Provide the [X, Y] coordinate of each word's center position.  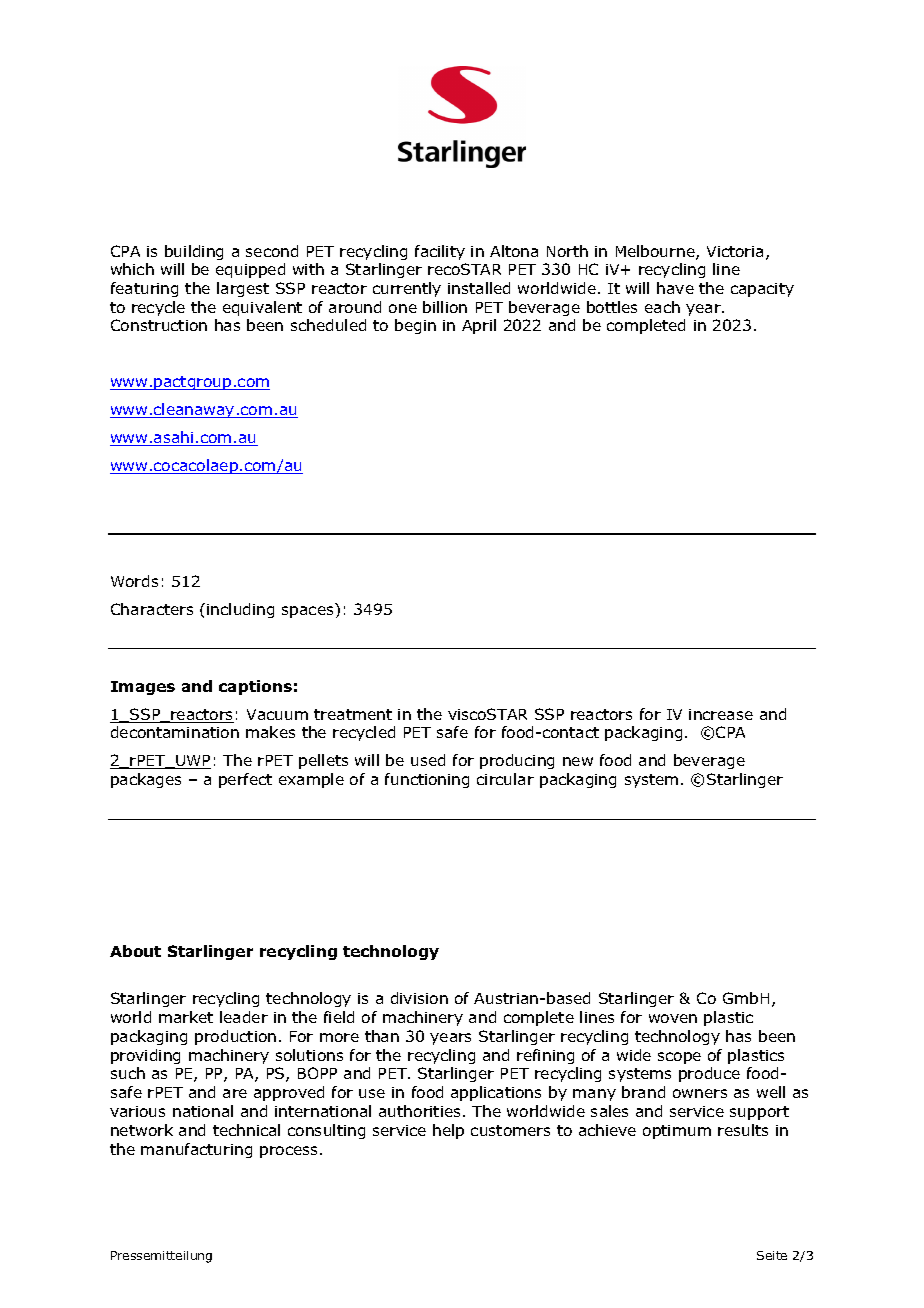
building [194, 252]
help [448, 1131]
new [578, 761]
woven [673, 1018]
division [419, 998]
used [428, 760]
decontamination [175, 732]
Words [134, 581]
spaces [307, 612]
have [675, 288]
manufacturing [196, 1150]
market [186, 1017]
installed [479, 288]
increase [721, 714]
